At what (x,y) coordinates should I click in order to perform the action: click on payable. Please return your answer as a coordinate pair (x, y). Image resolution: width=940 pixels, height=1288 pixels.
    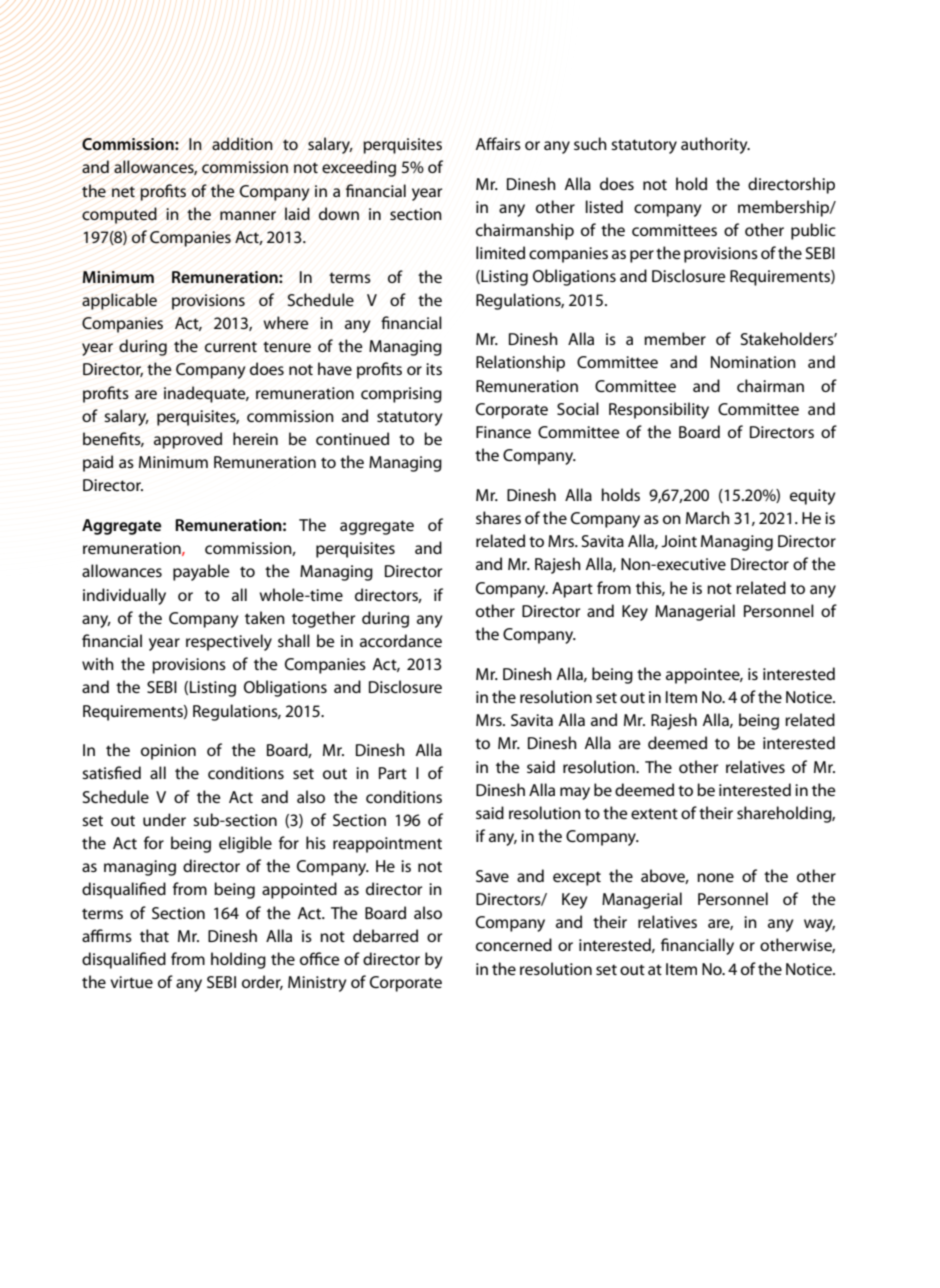
    Looking at the image, I should click on (201, 572).
